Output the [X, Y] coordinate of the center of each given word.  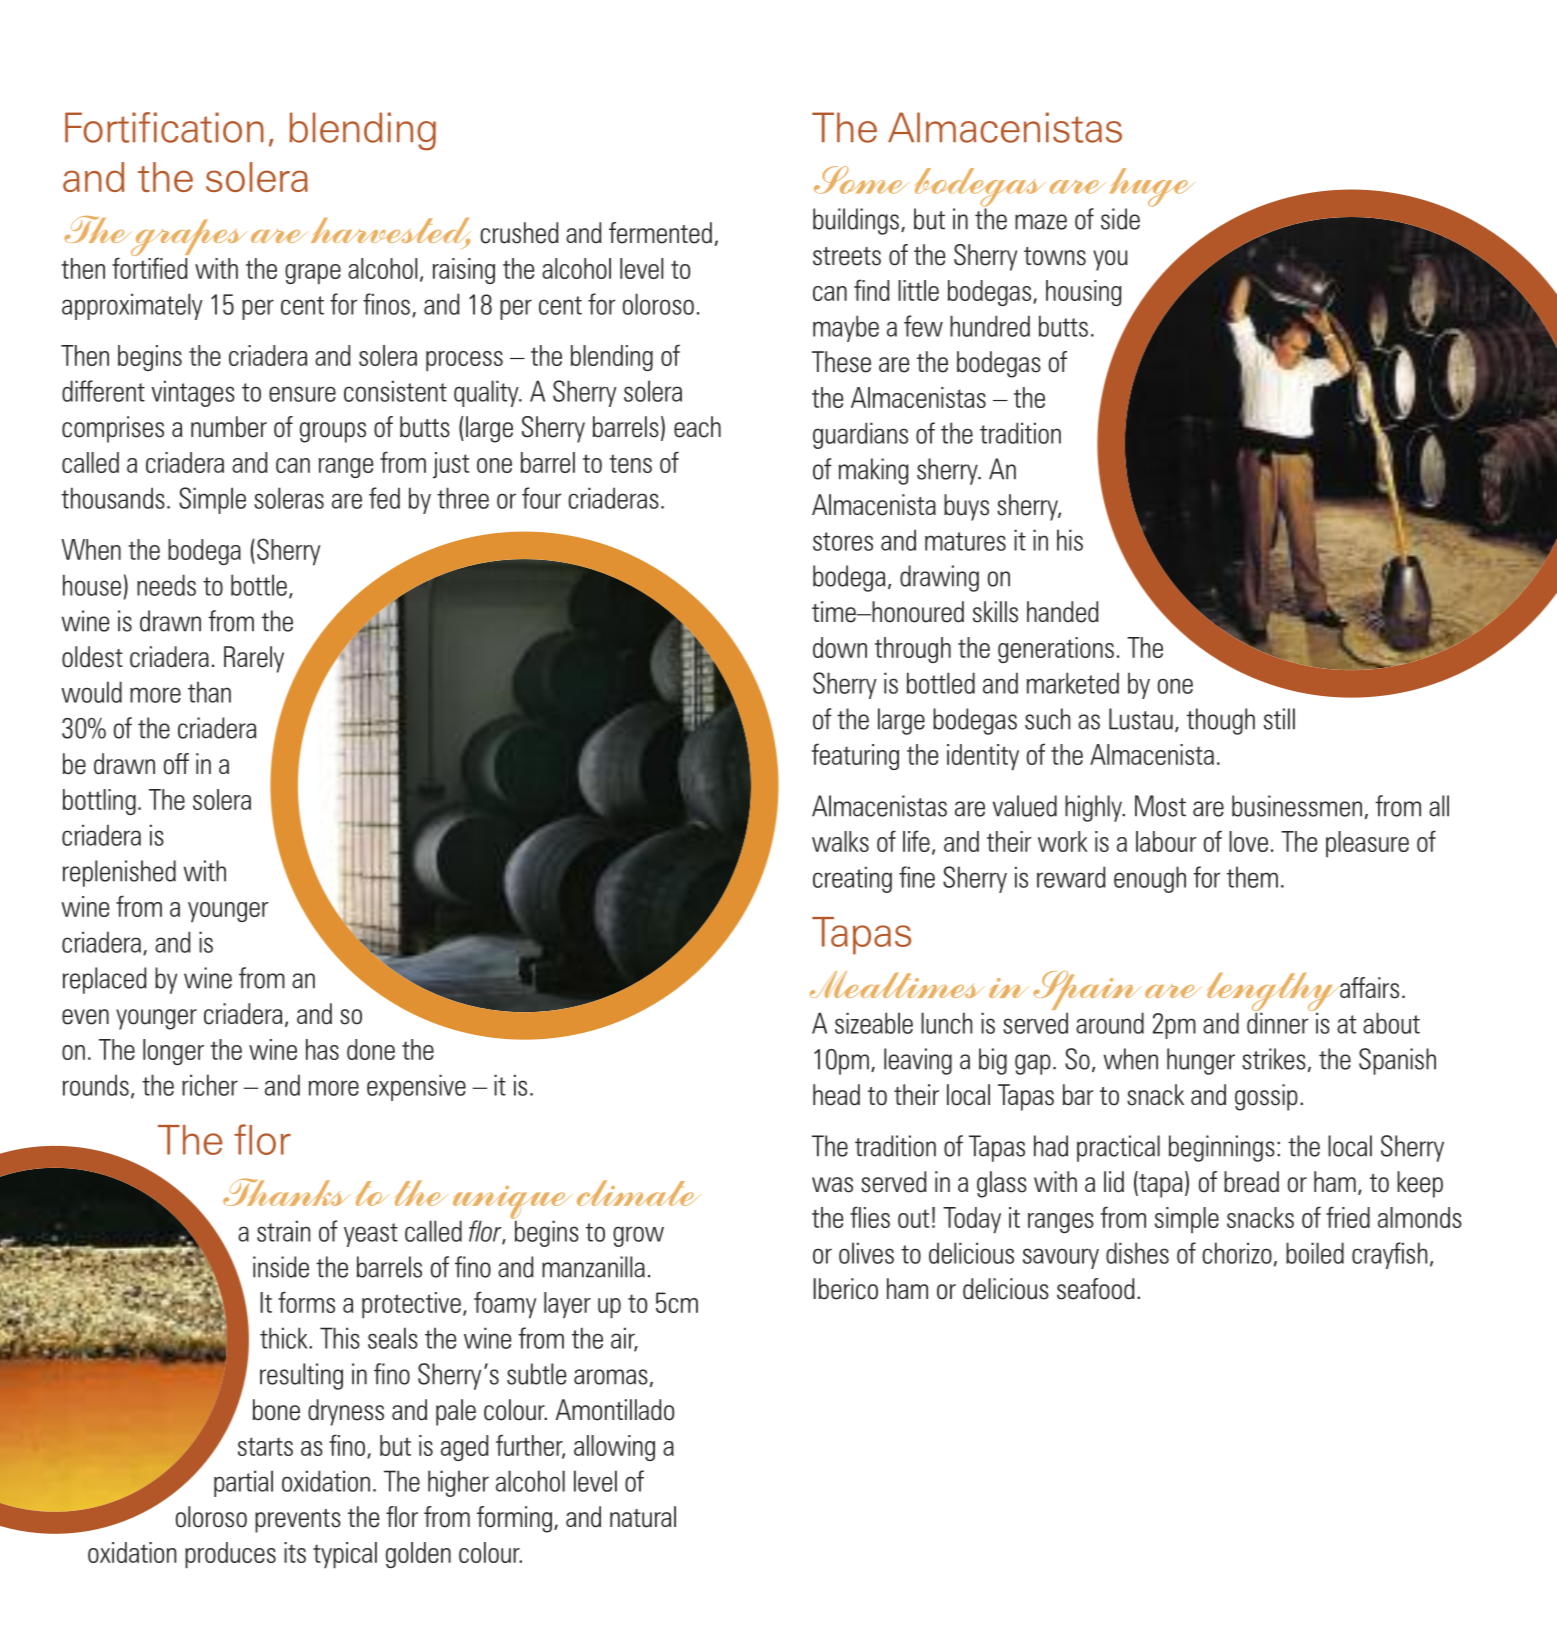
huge [1152, 188]
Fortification [164, 127]
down [840, 647]
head [836, 1095]
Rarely [254, 659]
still [1279, 719]
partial [243, 1483]
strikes [1274, 1059]
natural [643, 1517]
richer [210, 1085]
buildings [856, 221]
